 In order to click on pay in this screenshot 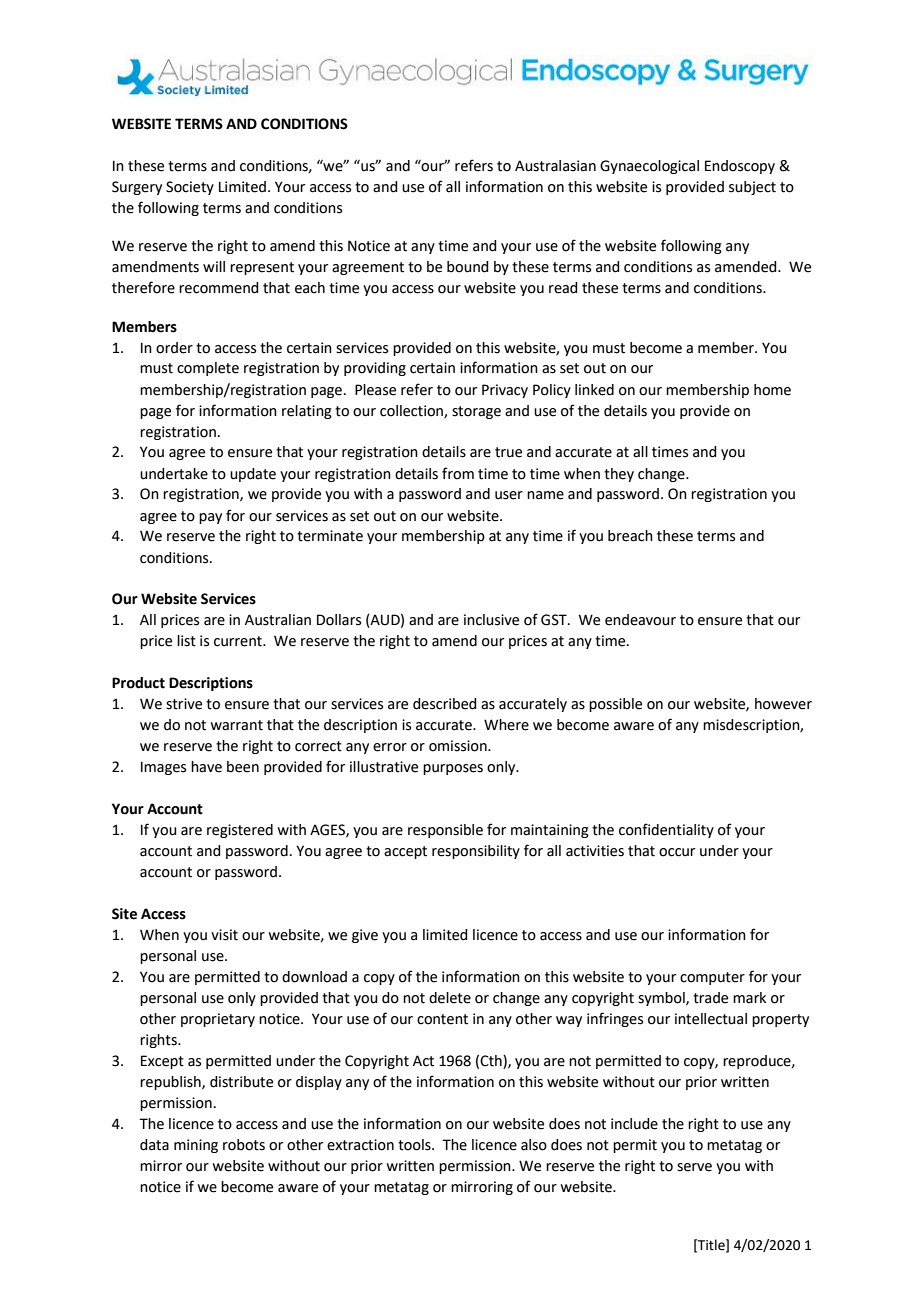, I will do `click(210, 518)`.
